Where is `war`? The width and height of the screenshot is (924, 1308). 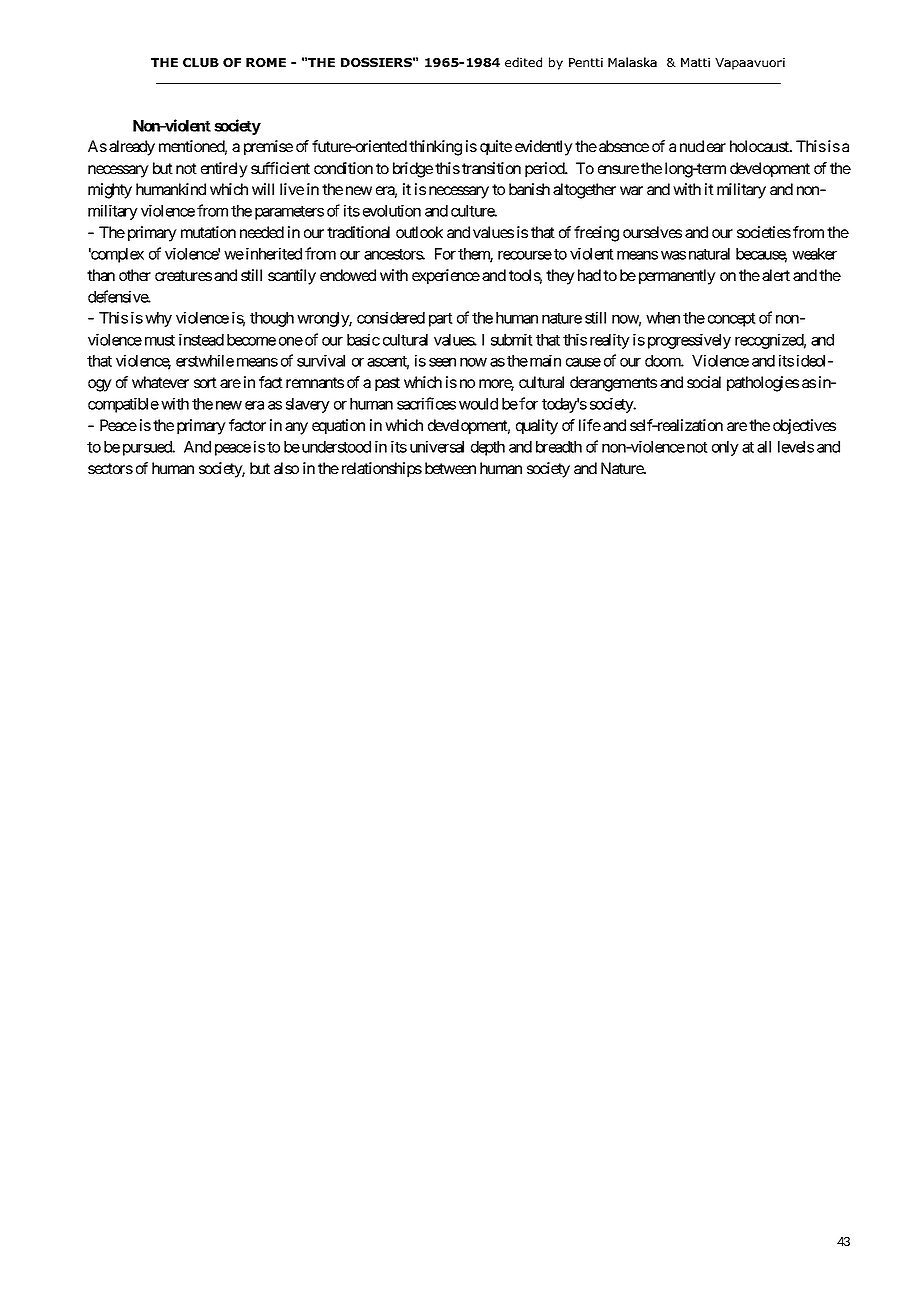
war is located at coordinates (631, 190).
